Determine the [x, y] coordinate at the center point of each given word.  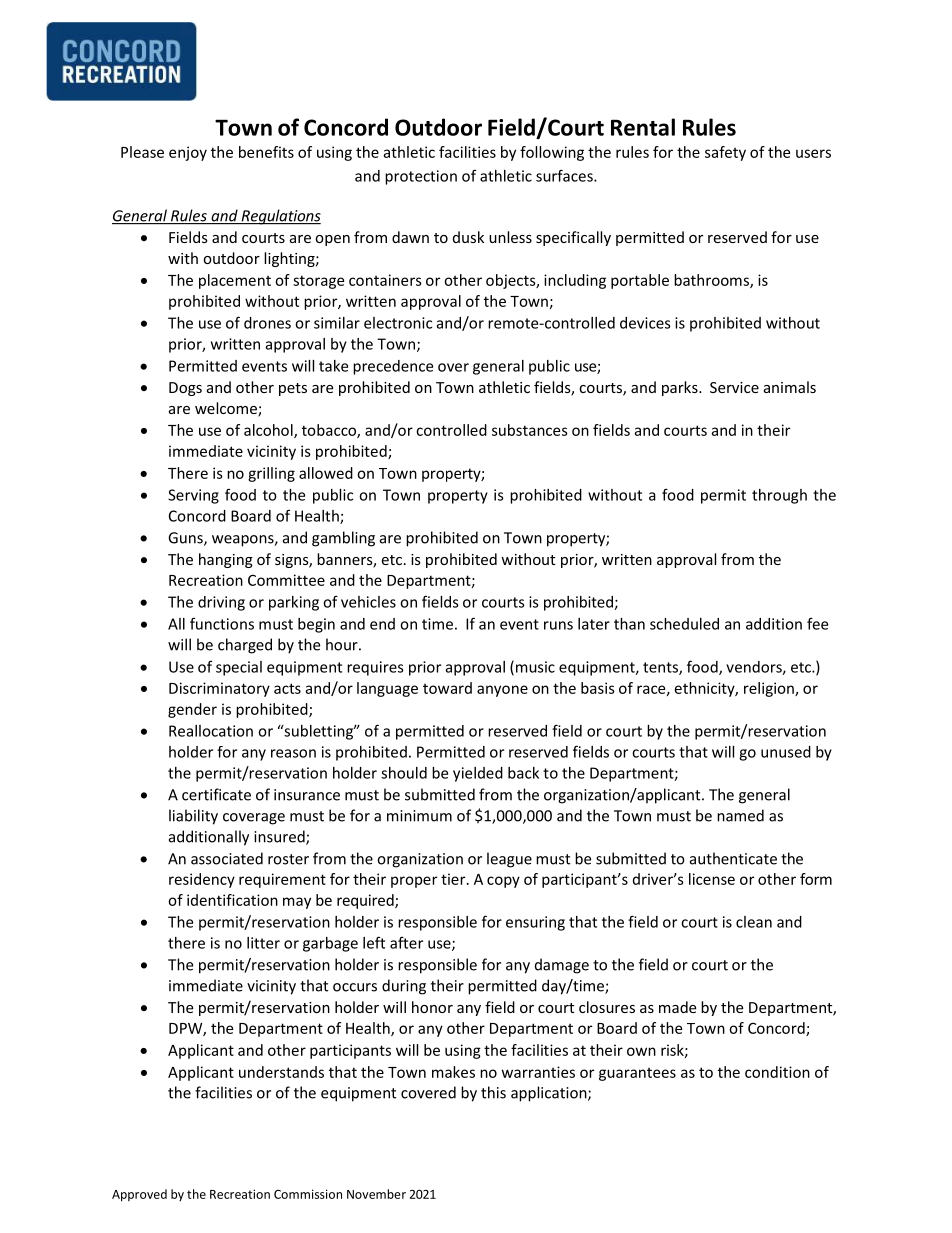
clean [754, 922]
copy [503, 882]
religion [770, 689]
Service [734, 387]
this [493, 1092]
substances [530, 430]
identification [232, 900]
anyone [502, 691]
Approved [139, 1195]
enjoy [188, 153]
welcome [227, 409]
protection [421, 177]
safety [725, 153]
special [239, 668]
